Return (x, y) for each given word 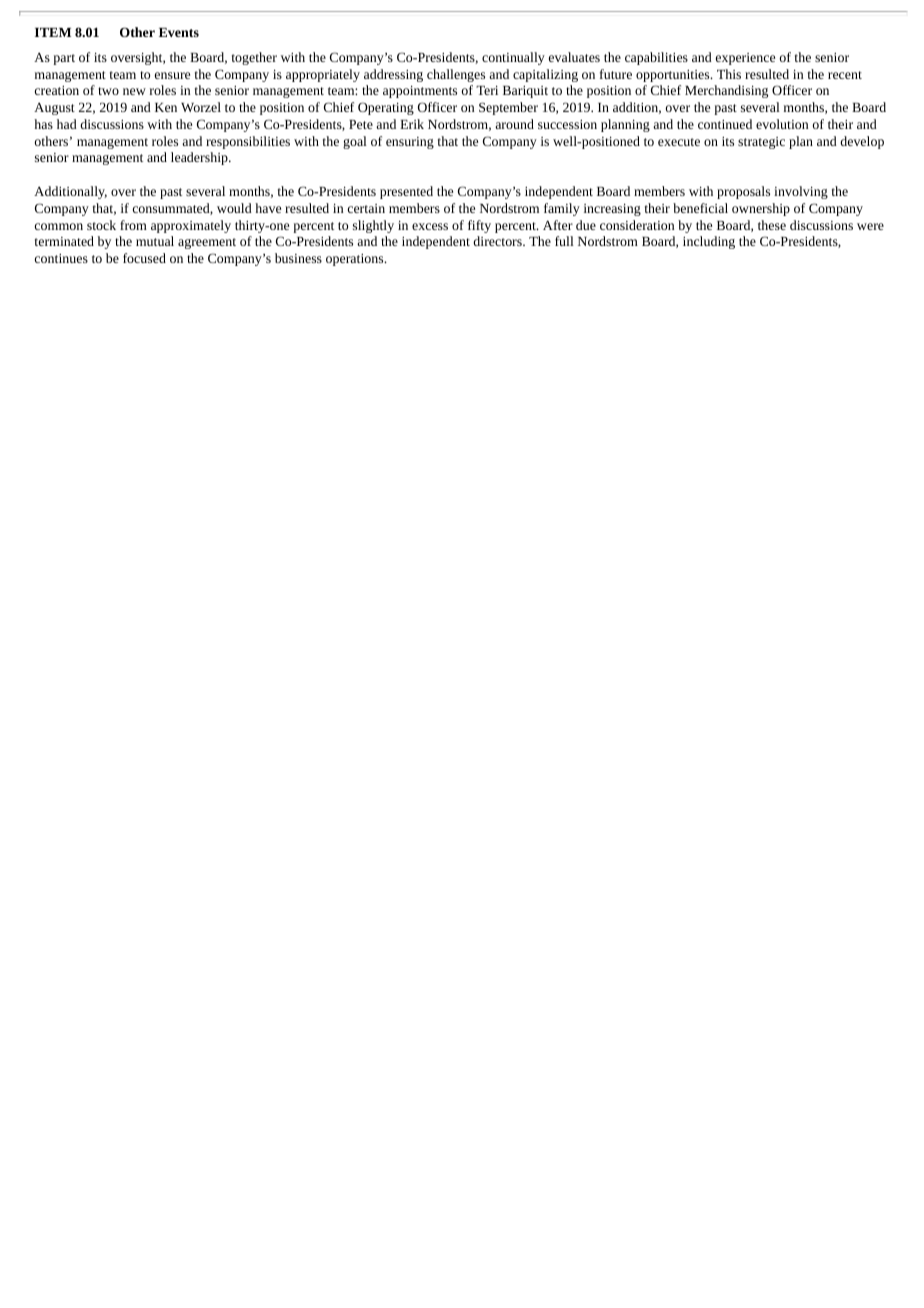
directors (498, 241)
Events (179, 32)
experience (745, 59)
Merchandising (726, 91)
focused (144, 258)
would (234, 208)
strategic (761, 143)
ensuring (410, 143)
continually (513, 58)
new (134, 91)
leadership (200, 158)
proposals (743, 192)
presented (406, 192)
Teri (487, 90)
